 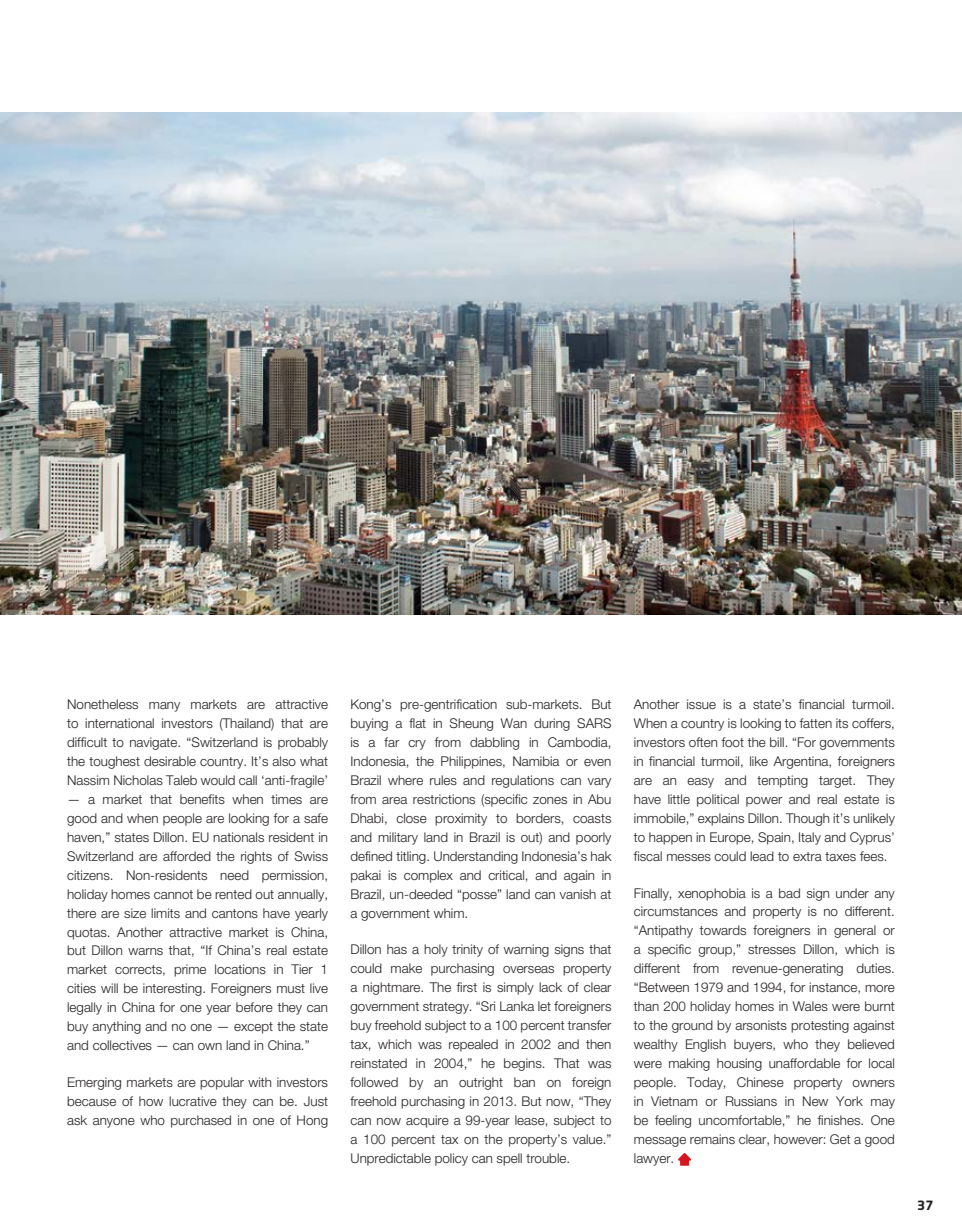 I want to click on Wan, so click(x=514, y=723).
